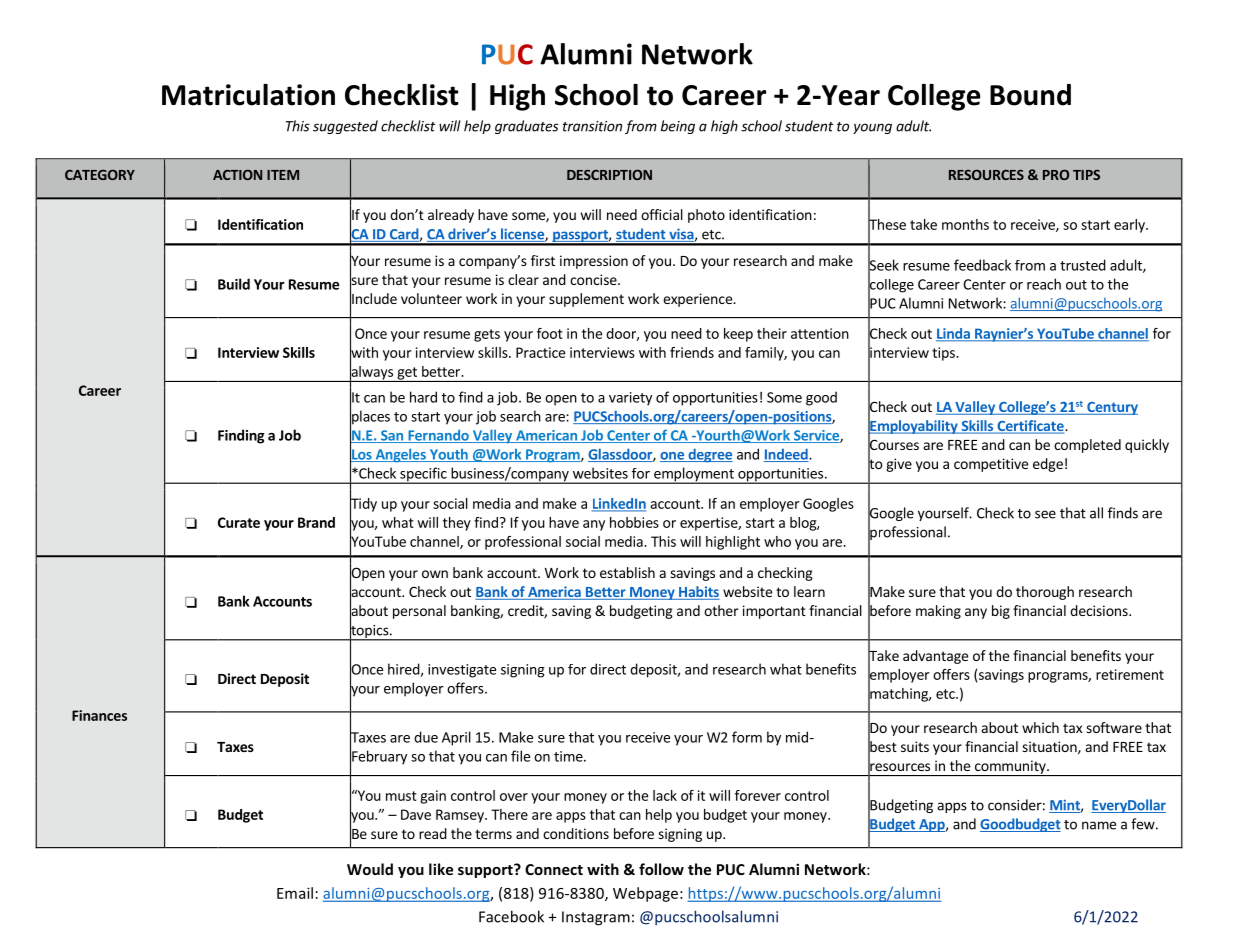 The width and height of the page is (1233, 952). What do you see at coordinates (404, 670) in the page?
I see `hired` at bounding box center [404, 670].
